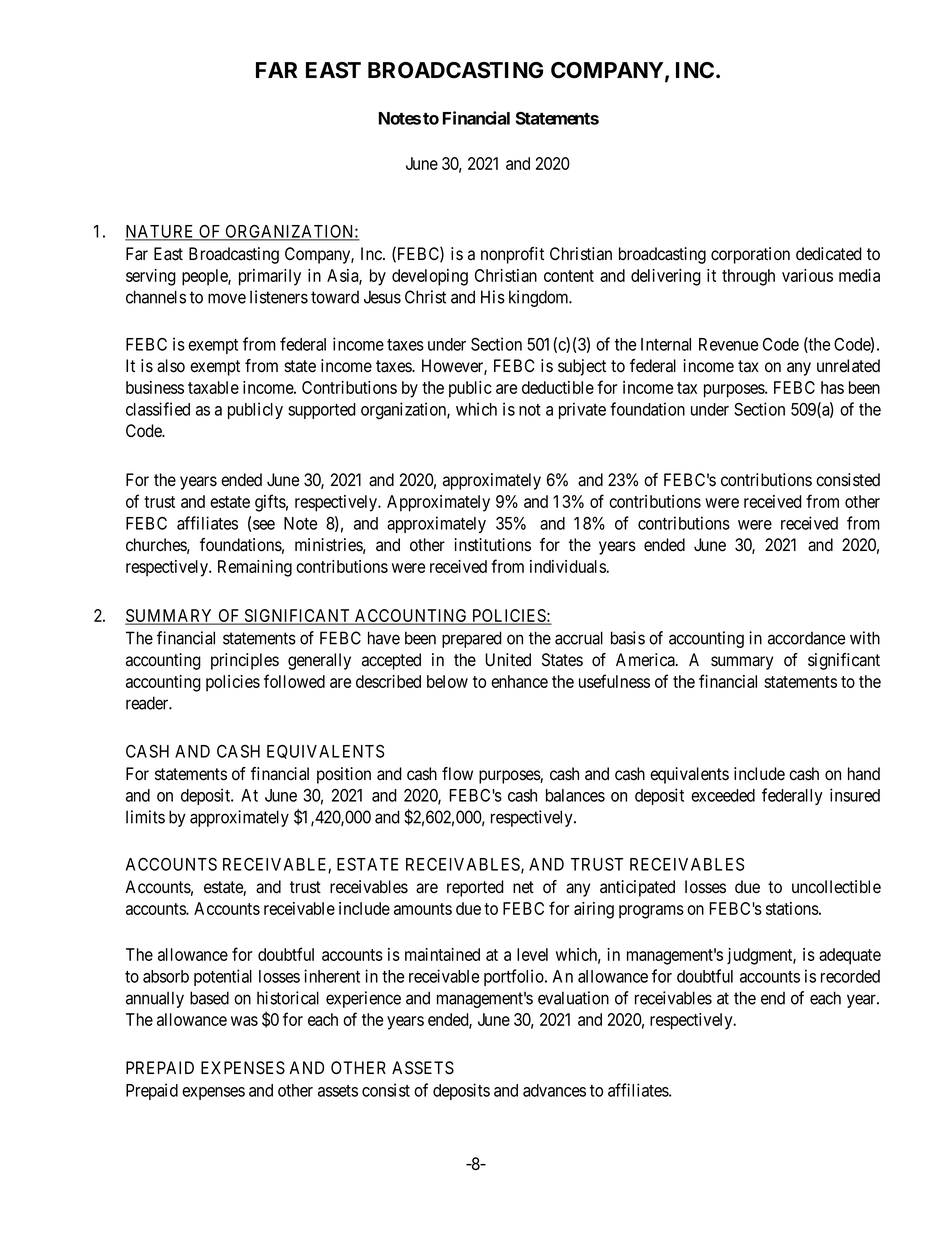 The height and width of the screenshot is (1233, 952). I want to click on corporation, so click(750, 255).
